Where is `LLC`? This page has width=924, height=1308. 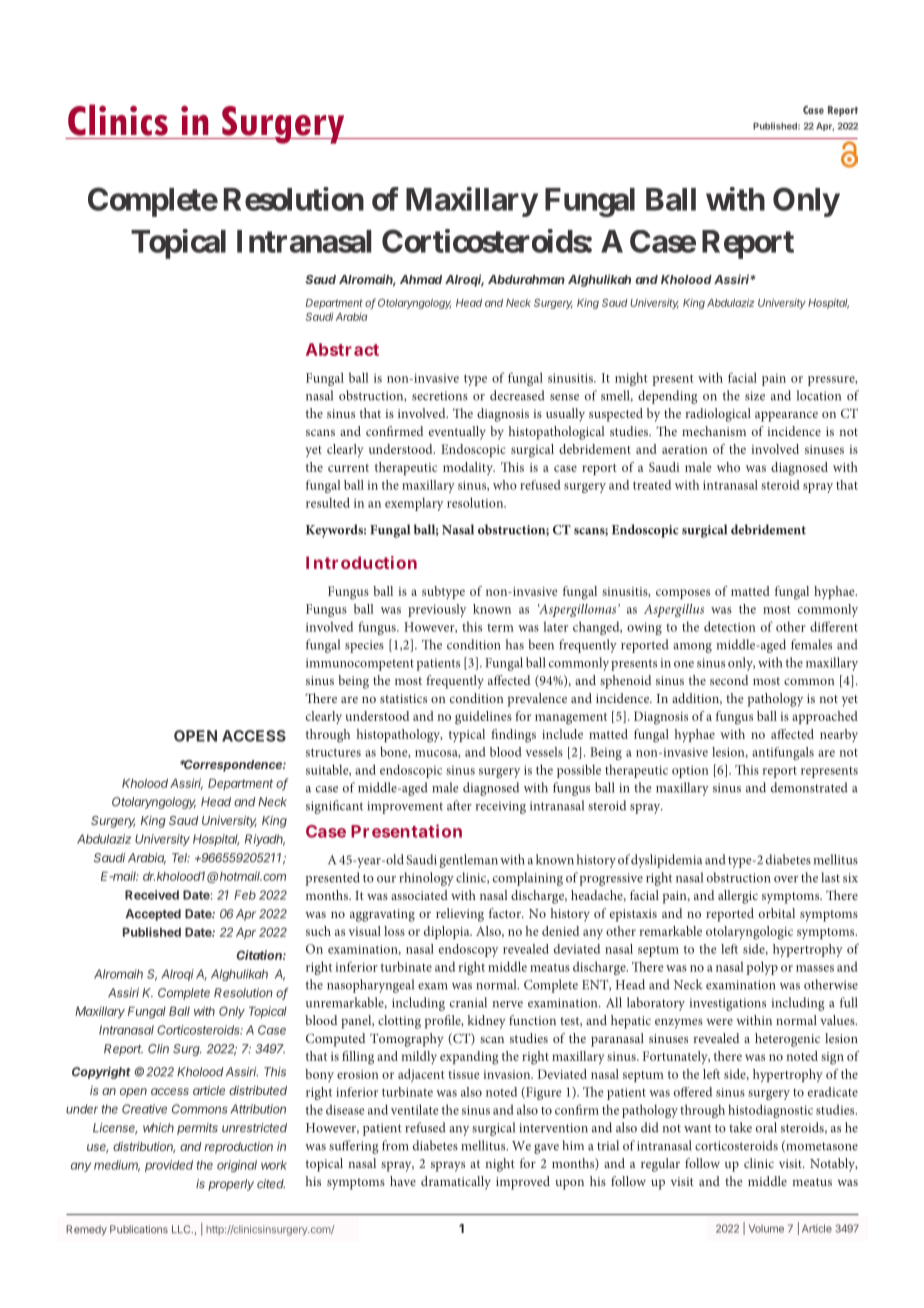
LLC is located at coordinates (182, 1229).
